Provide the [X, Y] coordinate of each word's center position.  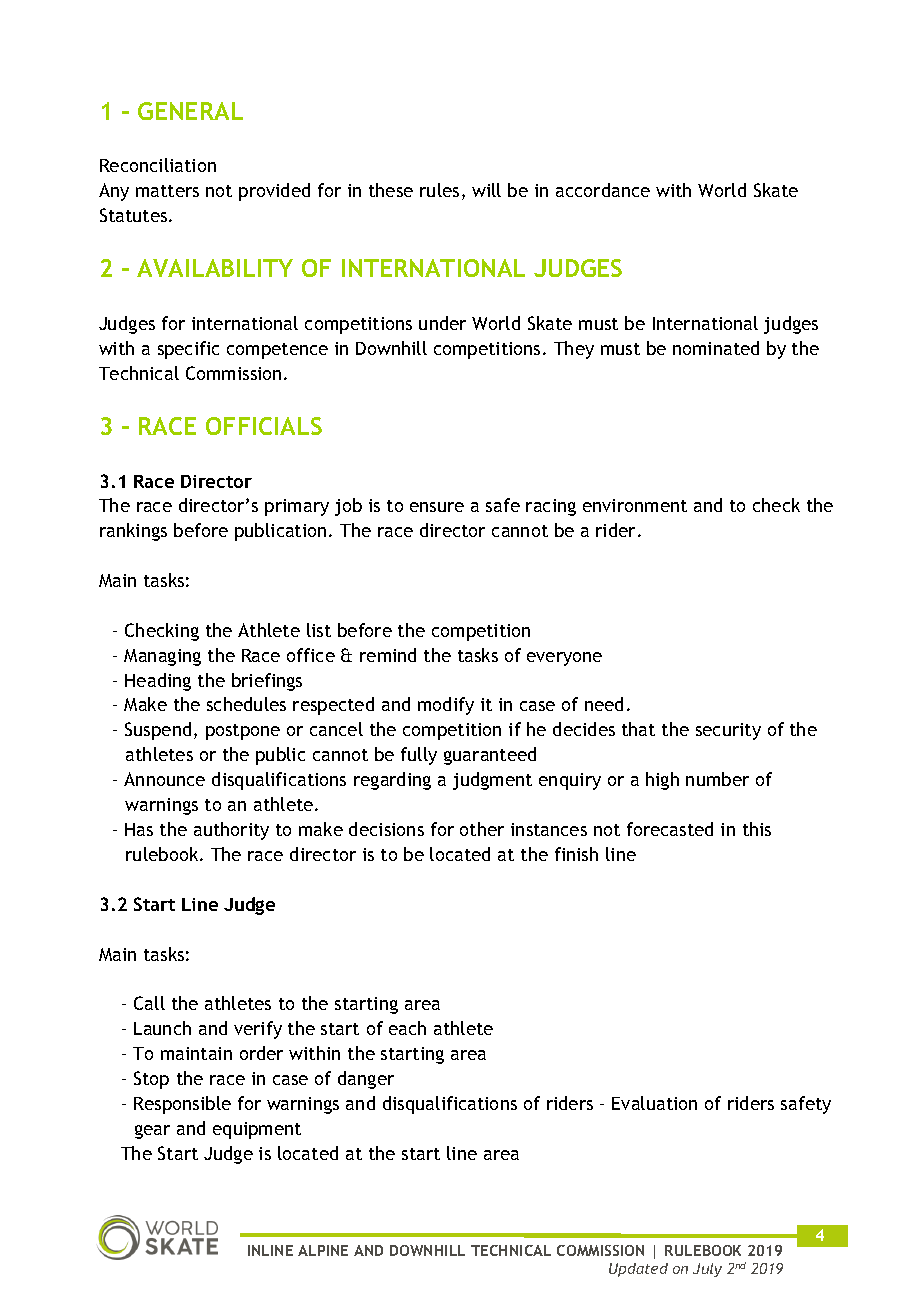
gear [152, 1132]
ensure [437, 507]
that [638, 729]
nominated [716, 348]
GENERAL [190, 111]
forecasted [670, 829]
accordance [603, 190]
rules [439, 190]
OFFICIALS [264, 426]
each [407, 1028]
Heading [158, 682]
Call [149, 1003]
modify [446, 706]
